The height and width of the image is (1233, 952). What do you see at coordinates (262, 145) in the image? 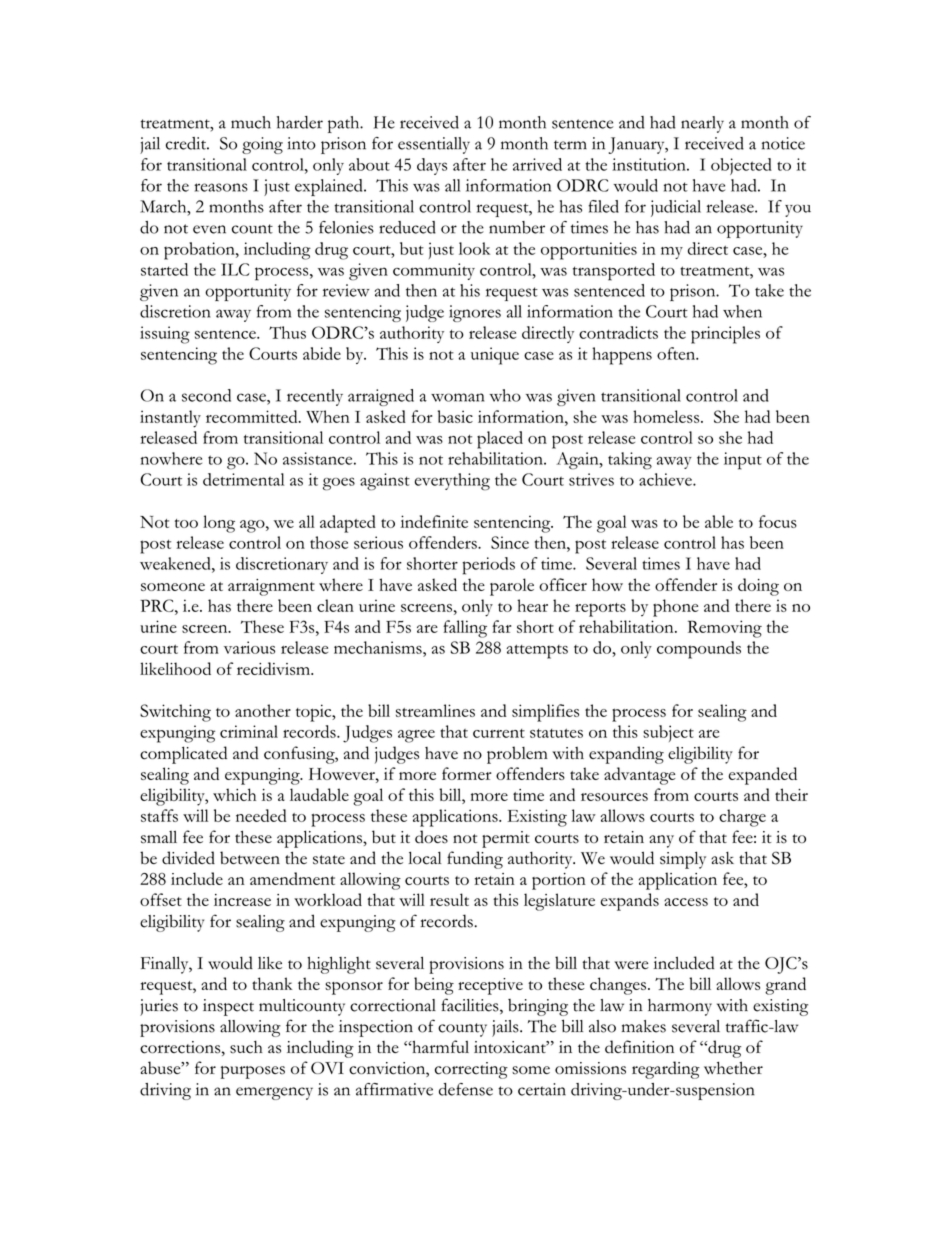
I see `going` at bounding box center [262, 145].
